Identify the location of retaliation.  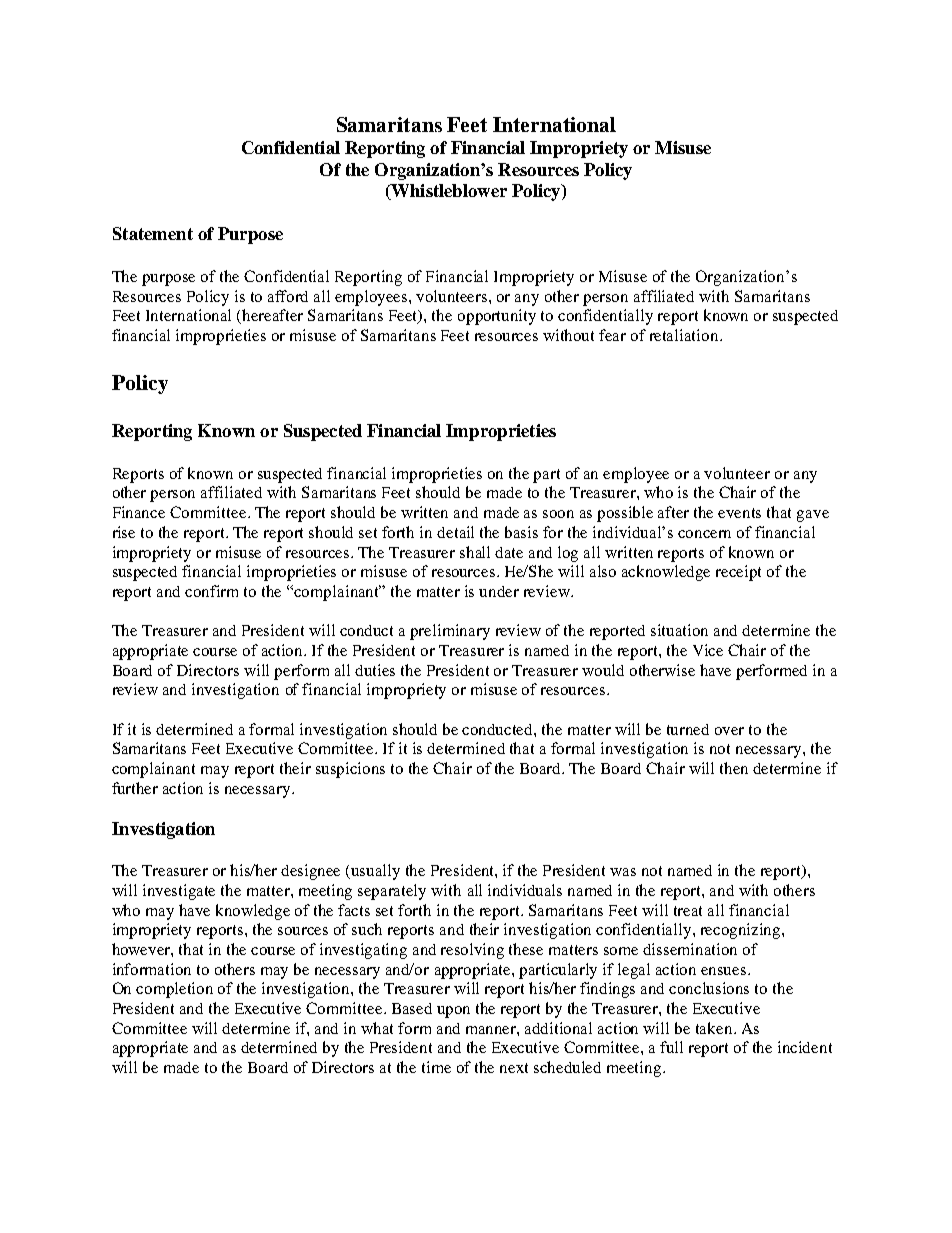
(685, 335).
